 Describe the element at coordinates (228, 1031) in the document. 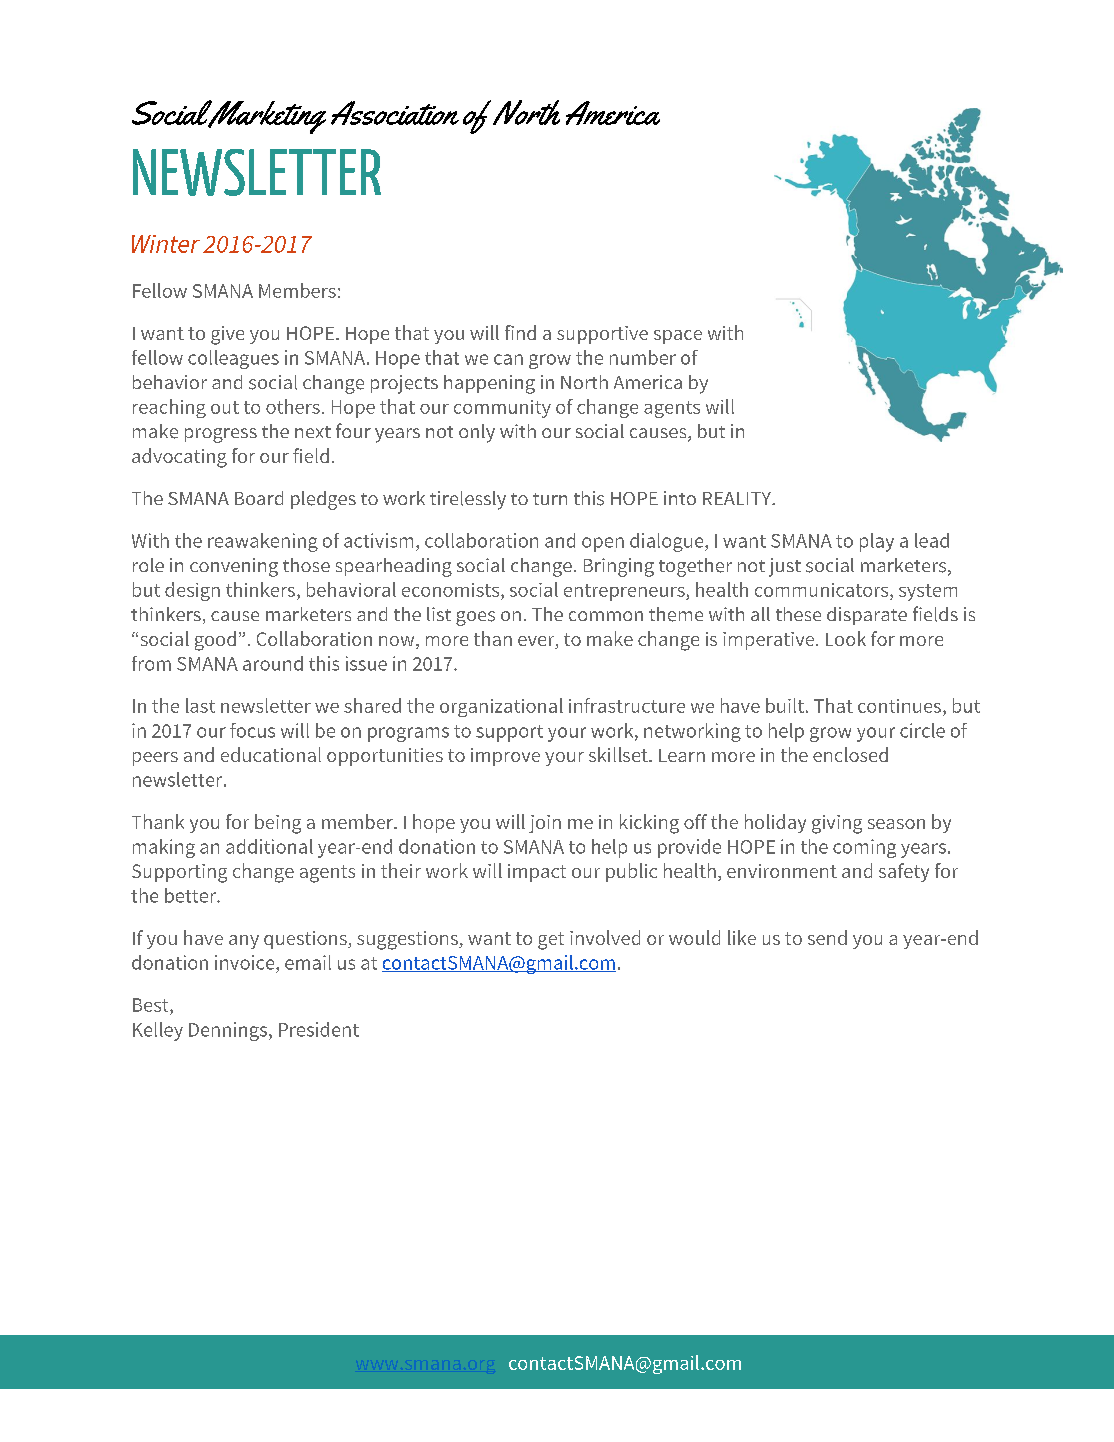

I see `Dennings` at that location.
